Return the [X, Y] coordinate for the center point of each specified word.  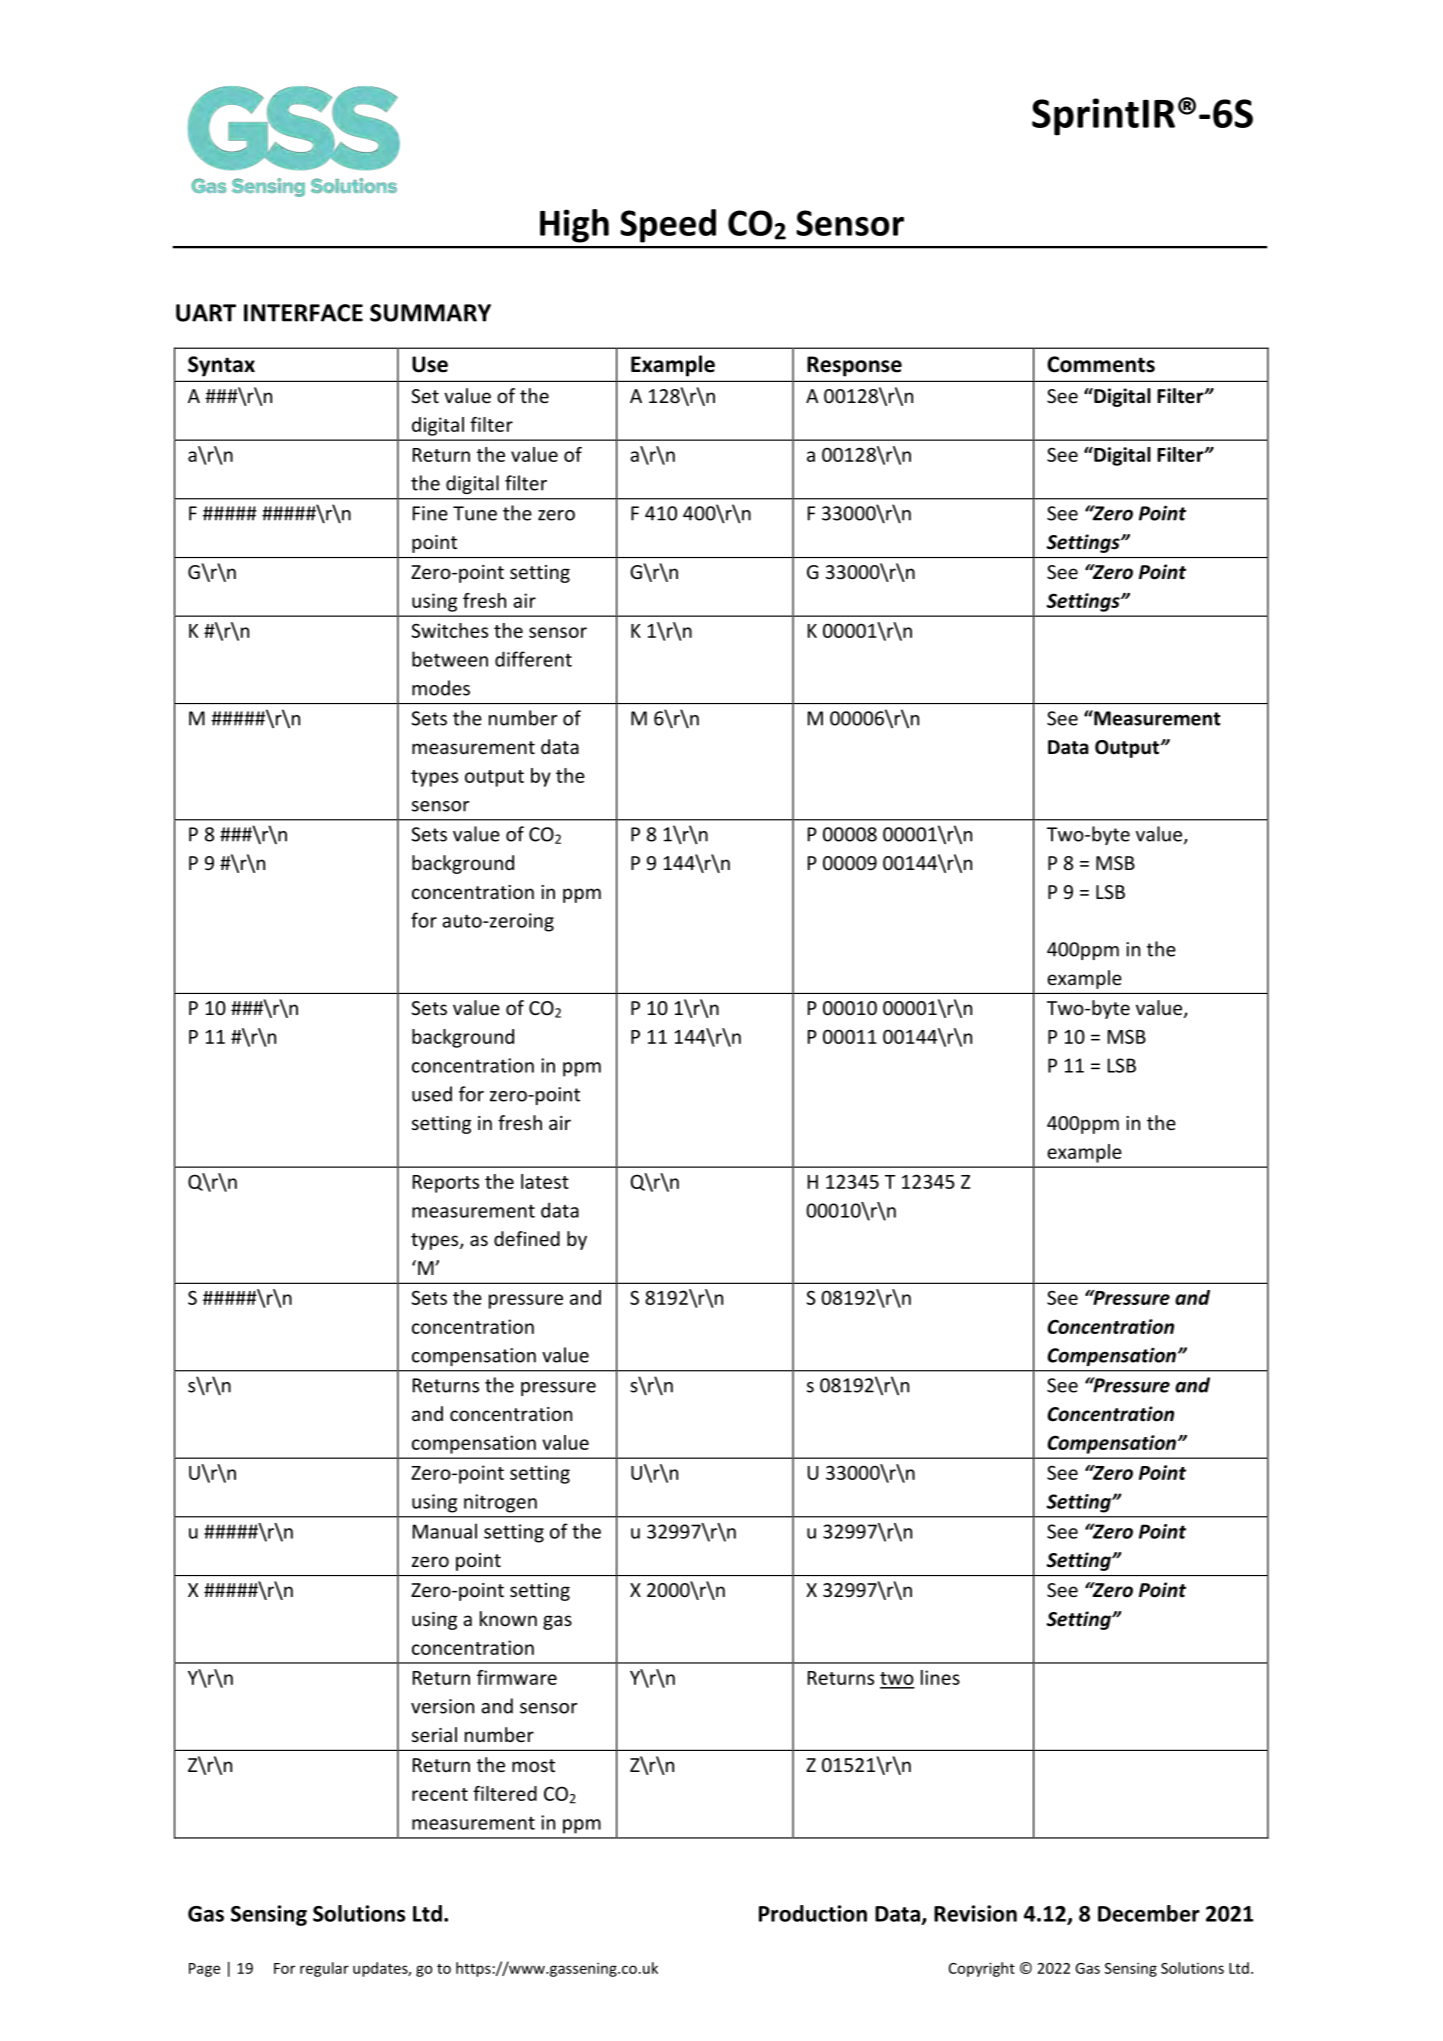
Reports [446, 1184]
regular [324, 1969]
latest [545, 1181]
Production [813, 1913]
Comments [1101, 364]
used [432, 1094]
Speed [668, 226]
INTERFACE [303, 313]
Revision [975, 1913]
